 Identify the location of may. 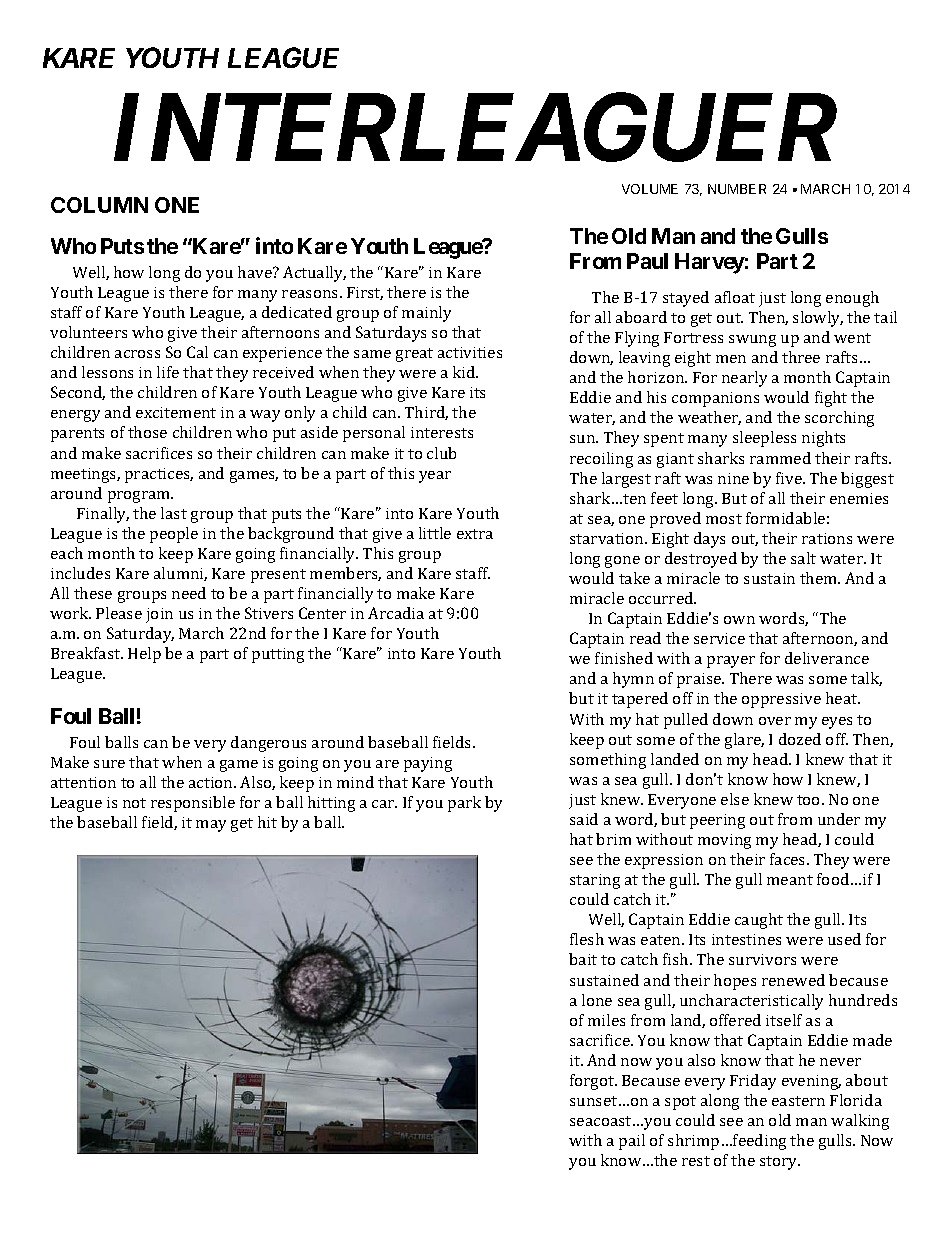
(211, 826).
